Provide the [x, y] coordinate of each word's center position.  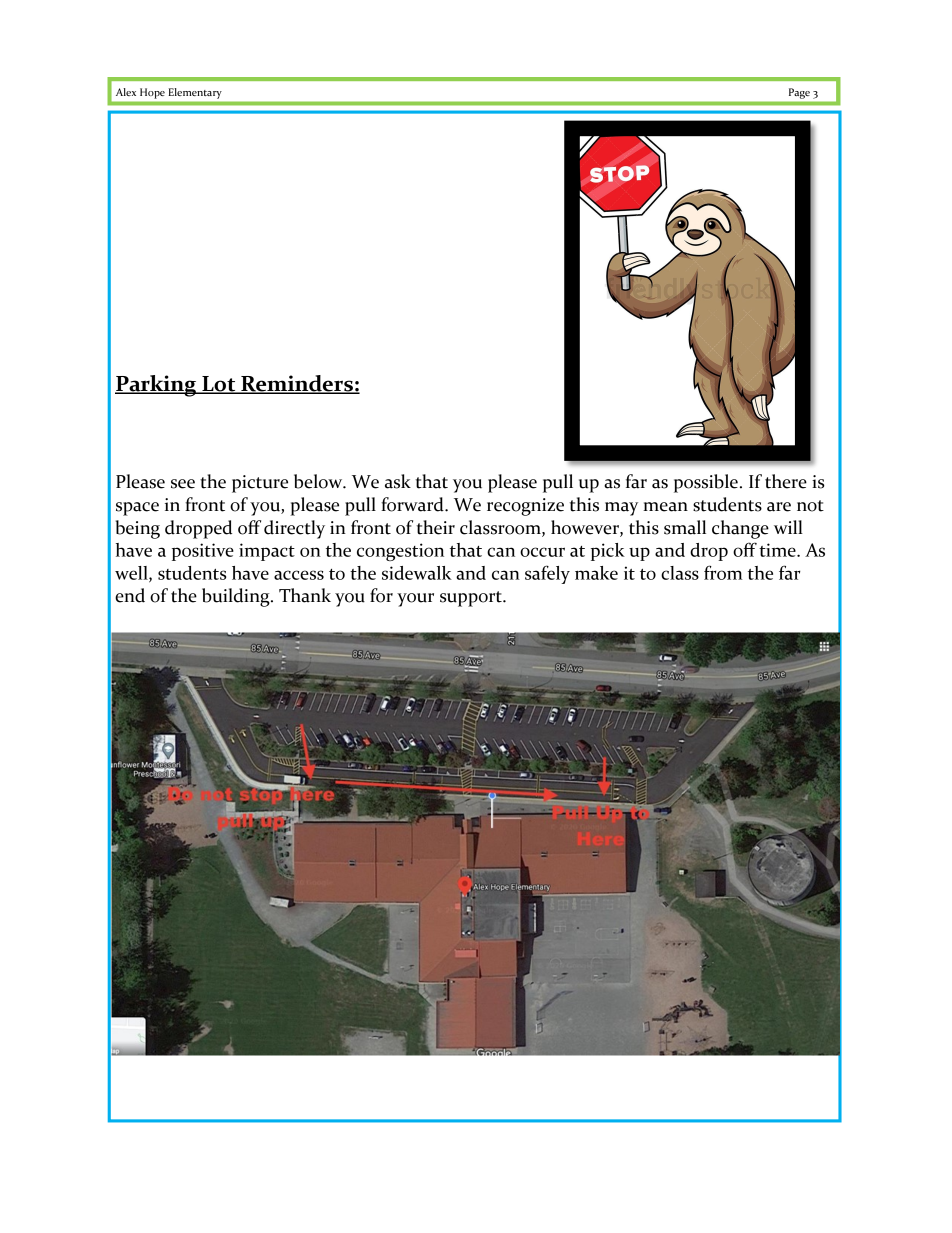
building [237, 597]
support [472, 599]
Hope [152, 93]
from [723, 572]
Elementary [195, 93]
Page [799, 93]
